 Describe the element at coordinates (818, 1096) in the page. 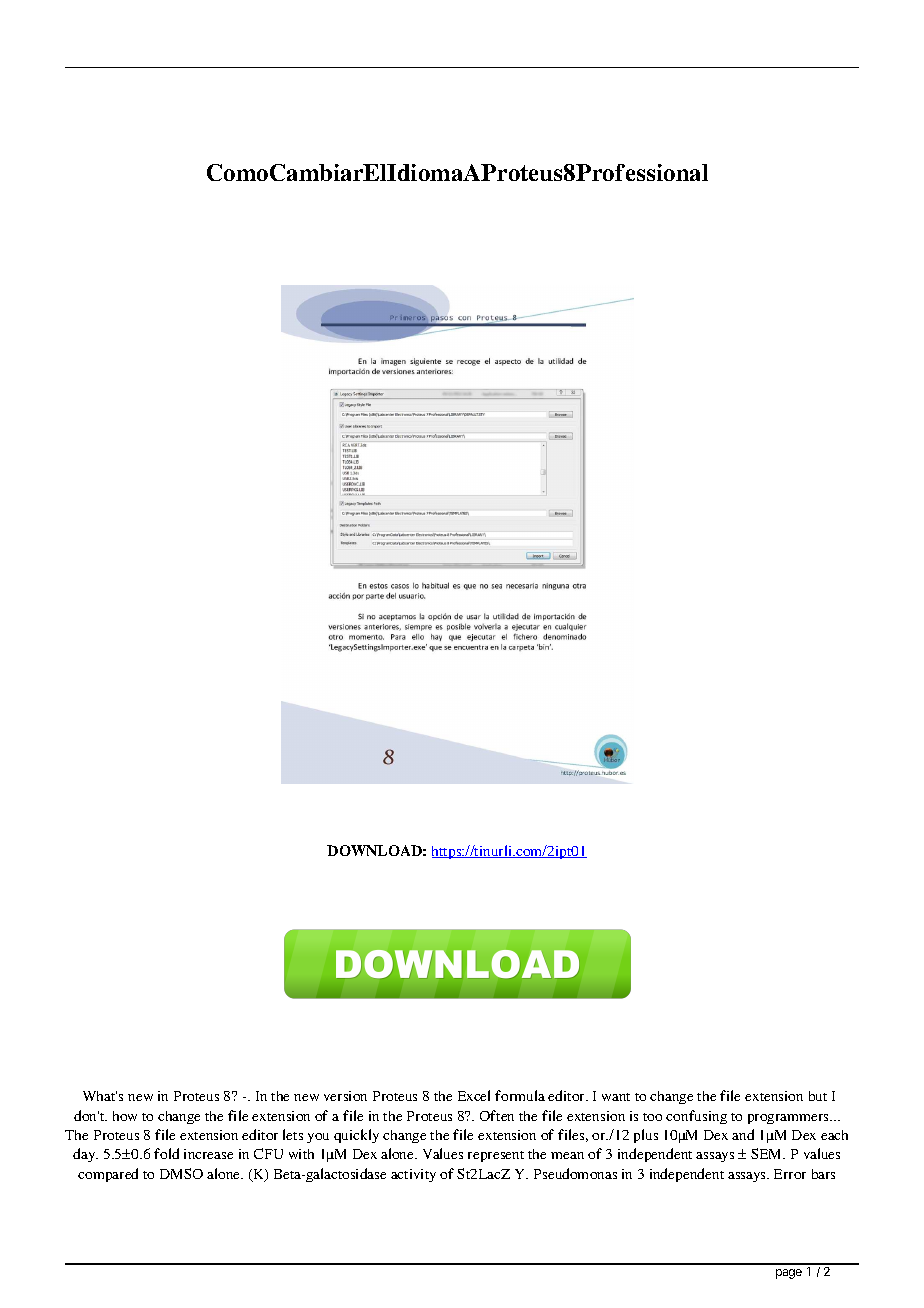

I see `but` at that location.
